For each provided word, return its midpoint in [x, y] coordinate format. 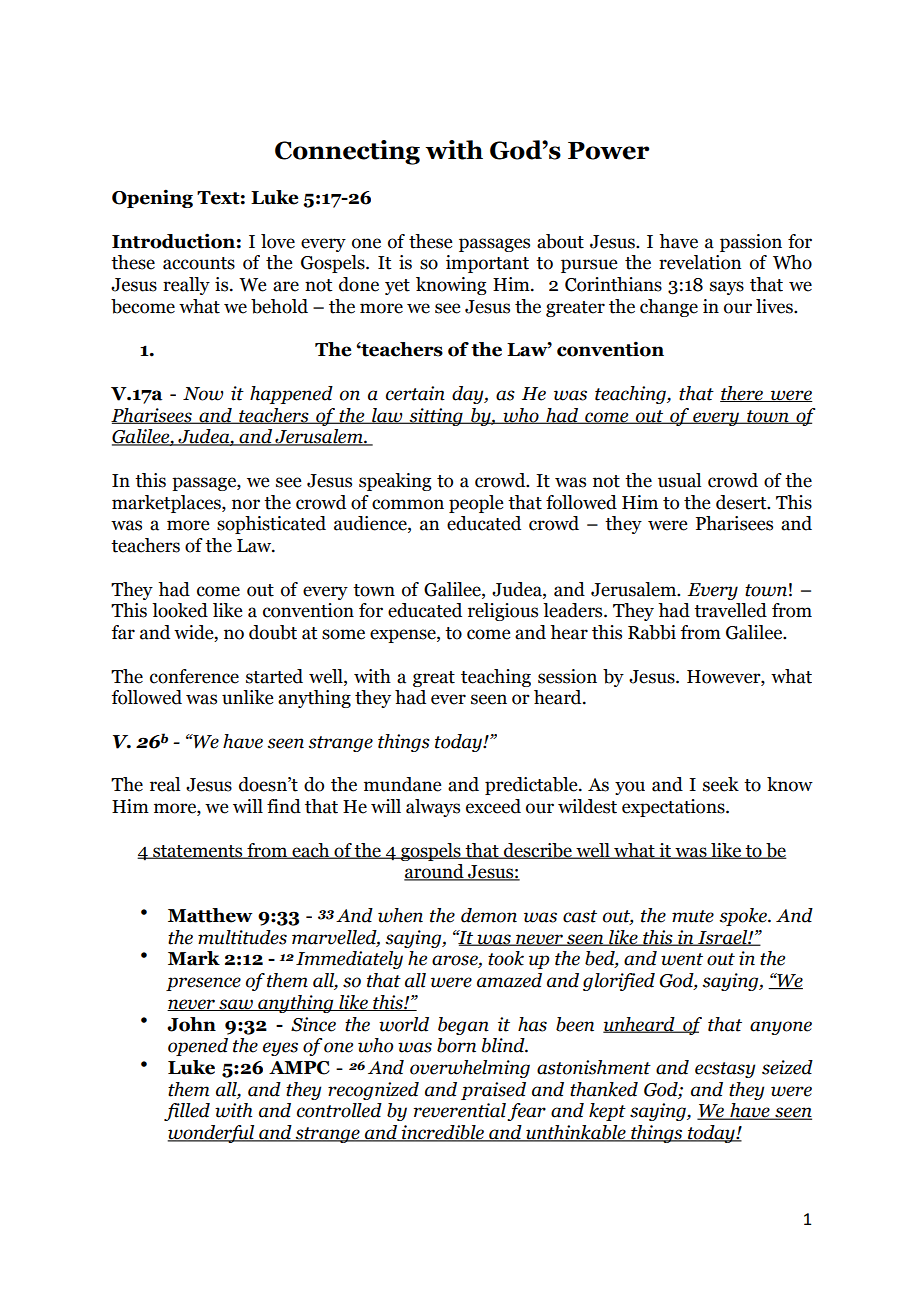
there [743, 394]
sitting [436, 417]
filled [187, 1112]
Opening [152, 198]
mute [693, 916]
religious [503, 612]
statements [198, 852]
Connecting [347, 152]
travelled [730, 610]
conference [194, 676]
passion [751, 243]
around [435, 872]
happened [291, 395]
